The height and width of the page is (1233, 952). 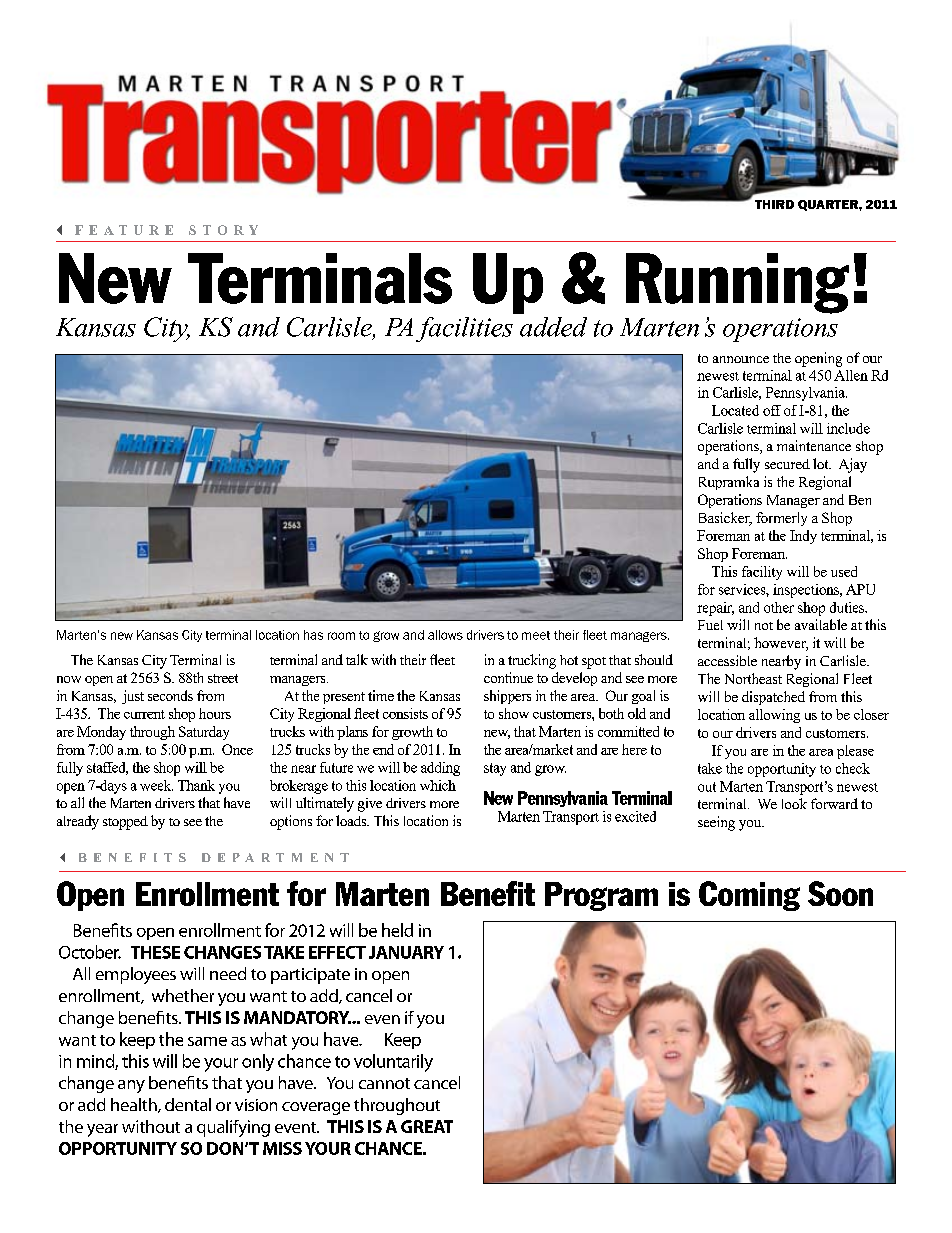 I want to click on facilities, so click(x=464, y=329).
